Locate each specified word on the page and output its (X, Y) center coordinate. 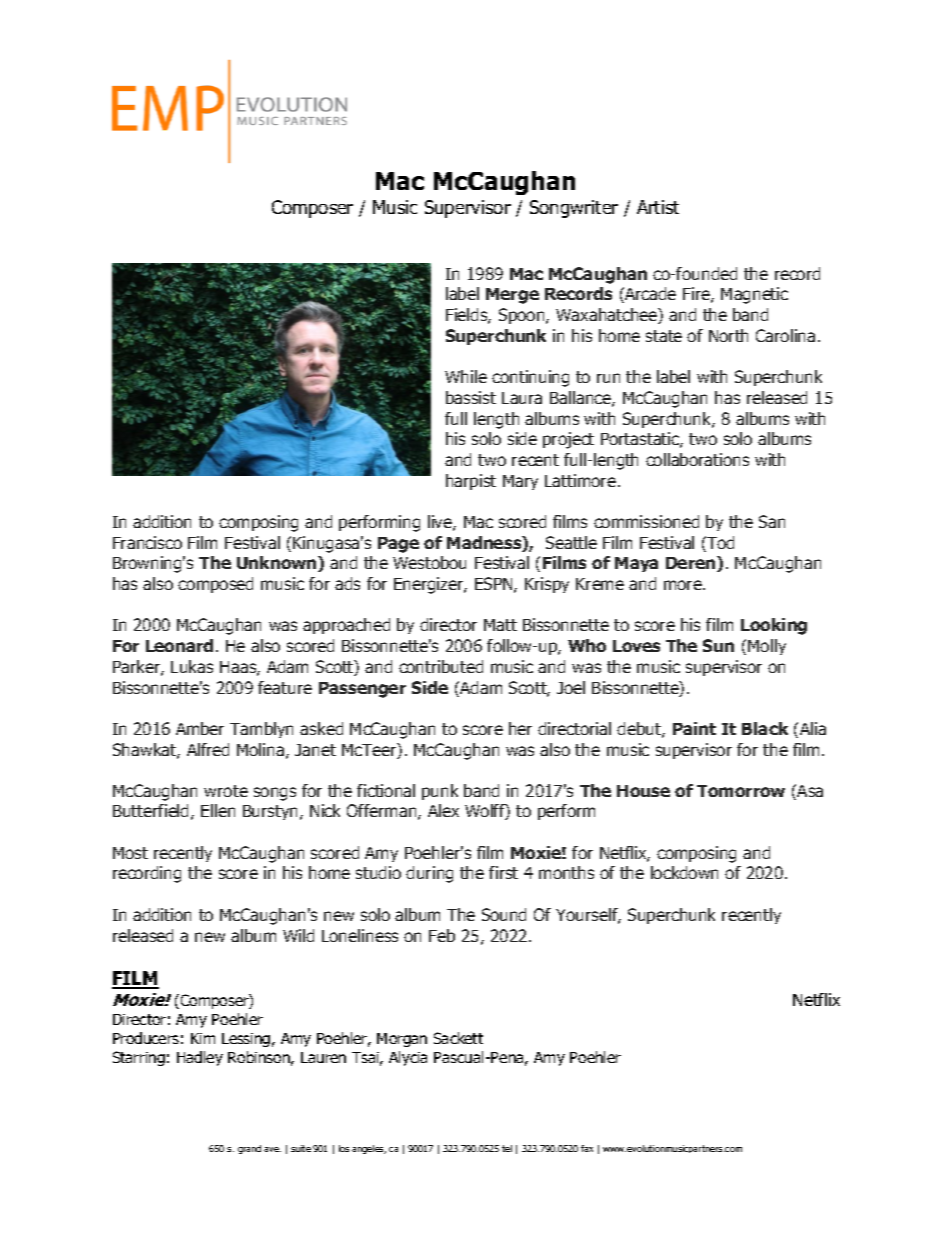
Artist (658, 207)
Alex (443, 810)
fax (587, 1148)
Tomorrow (741, 791)
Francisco (147, 542)
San (772, 521)
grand (249, 1149)
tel (507, 1148)
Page (398, 545)
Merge (512, 296)
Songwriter (574, 209)
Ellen (218, 810)
